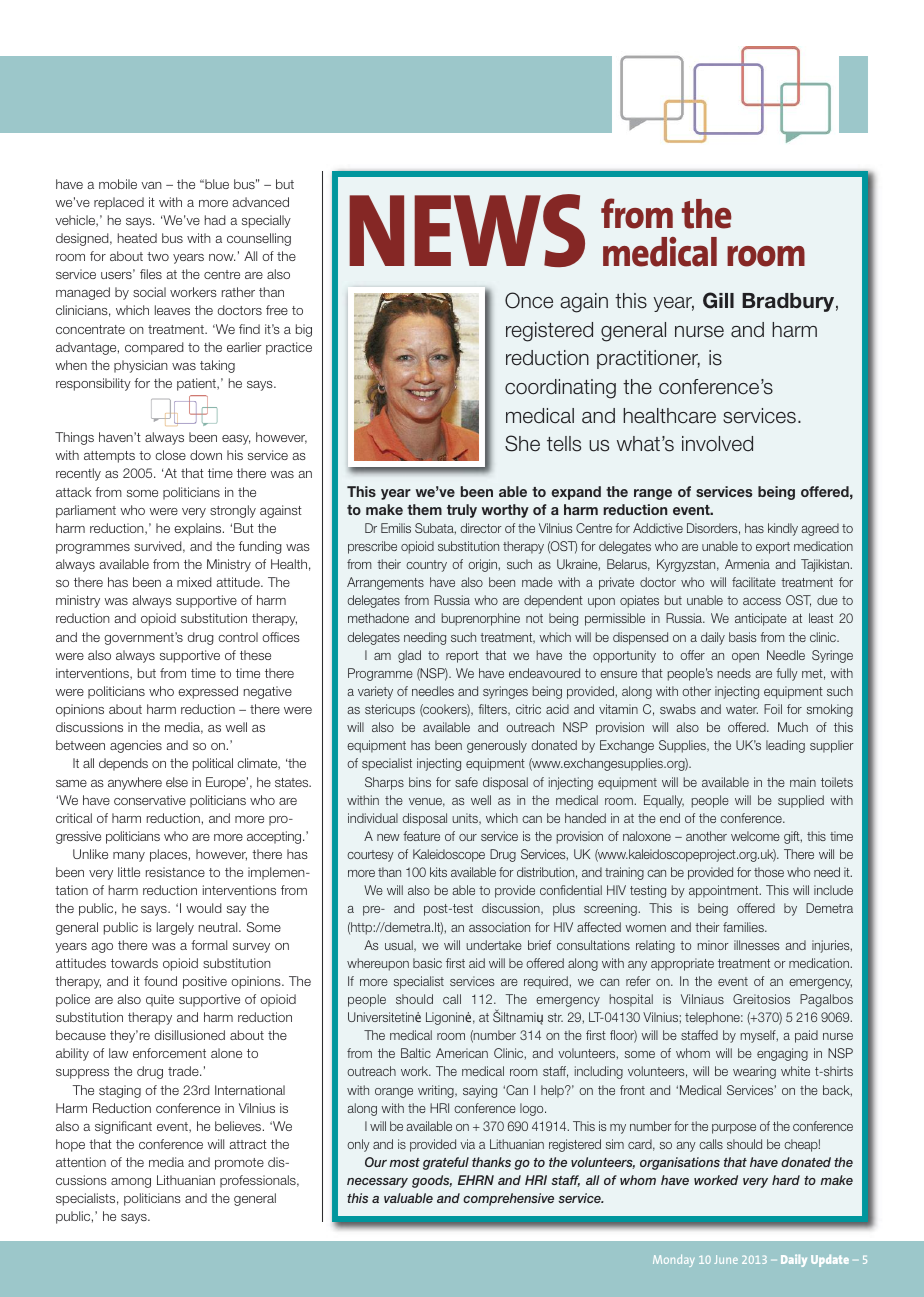 The width and height of the image is (924, 1297). I want to click on June, so click(726, 1259).
